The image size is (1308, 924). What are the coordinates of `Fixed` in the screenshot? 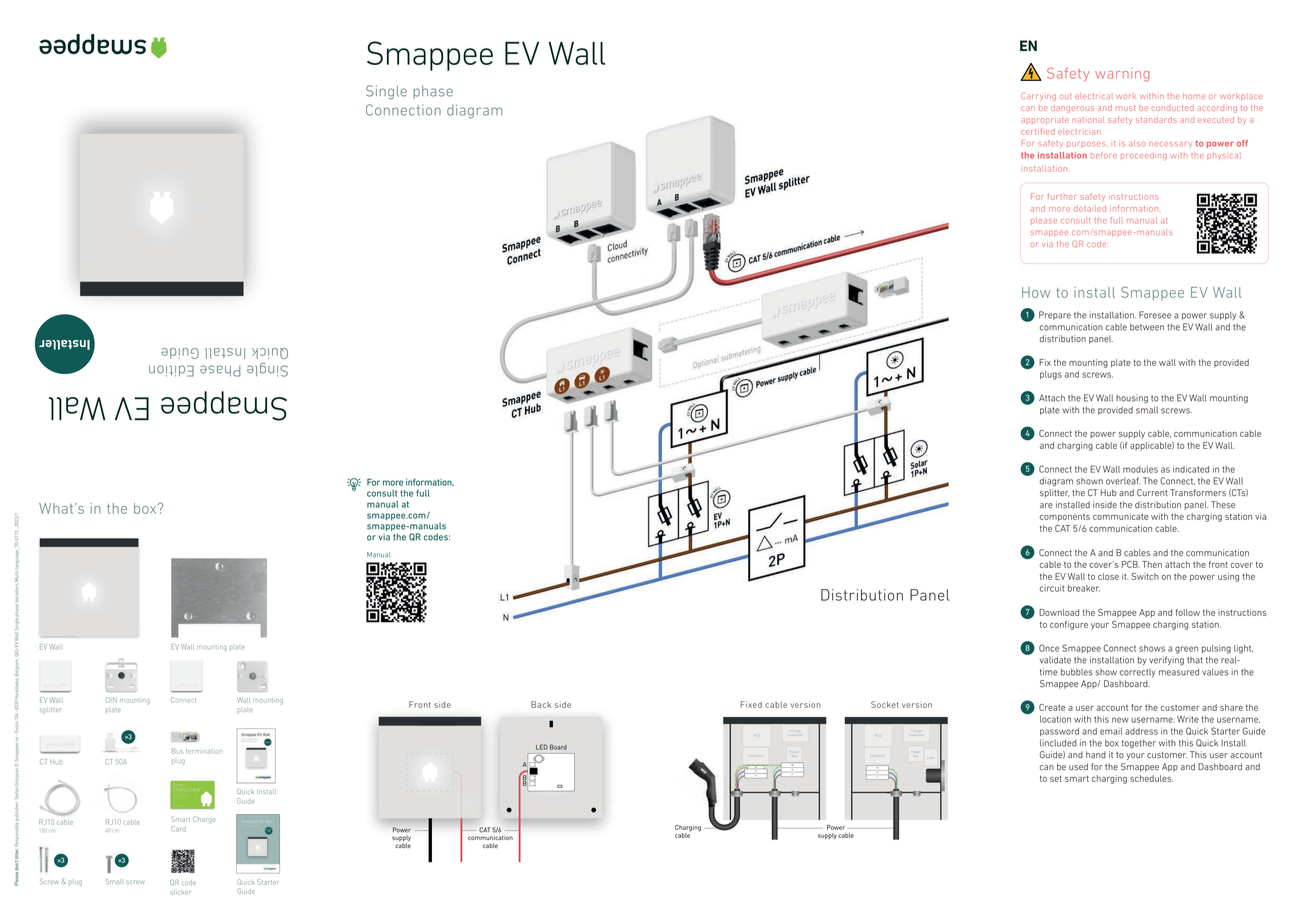 It's located at (751, 704).
